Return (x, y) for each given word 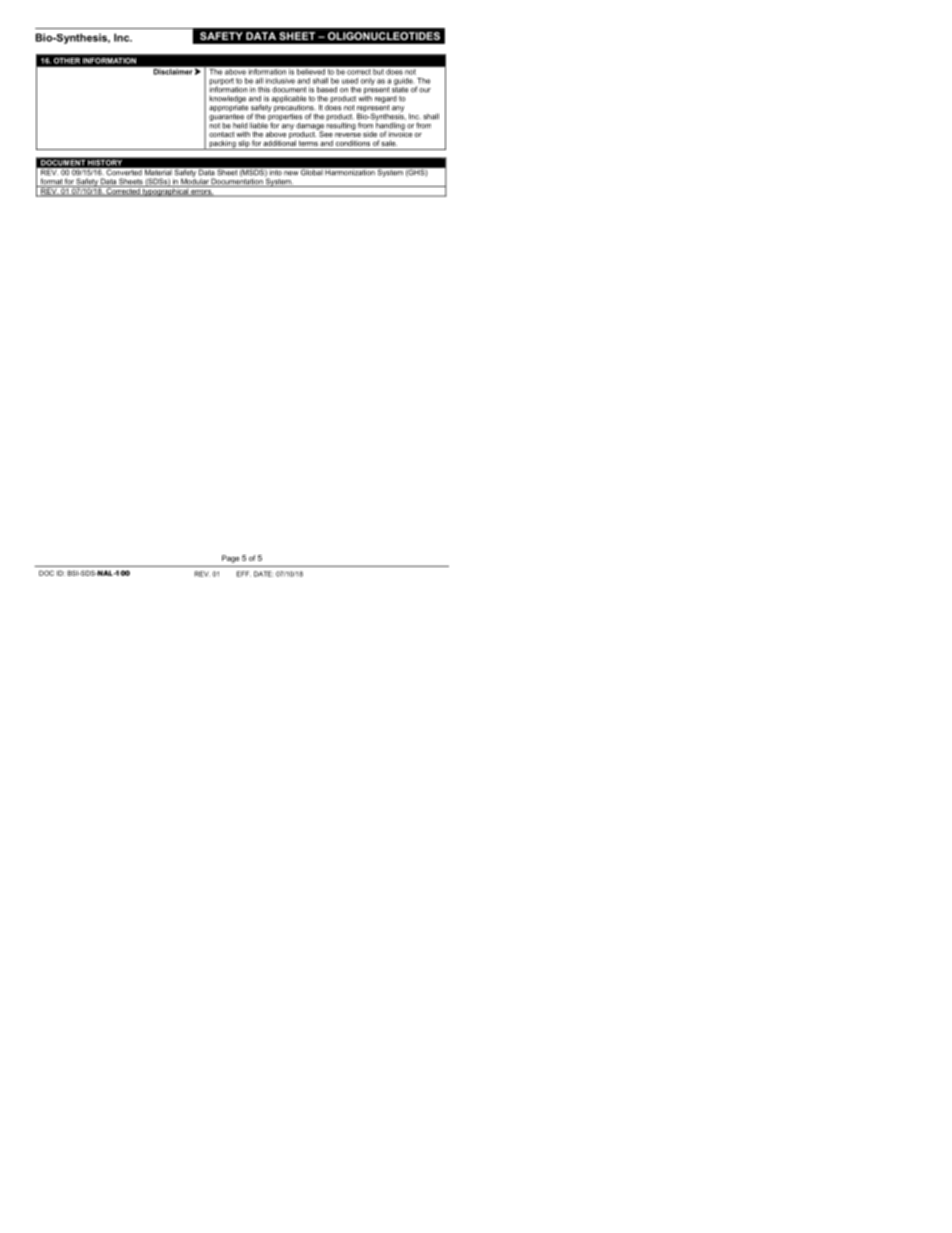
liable (259, 124)
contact (221, 134)
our (425, 90)
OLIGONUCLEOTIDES (384, 36)
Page (230, 559)
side (370, 134)
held (240, 126)
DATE (263, 574)
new (291, 173)
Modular (195, 181)
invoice (400, 133)
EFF (243, 574)
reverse (348, 135)
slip (244, 145)
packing (222, 145)
